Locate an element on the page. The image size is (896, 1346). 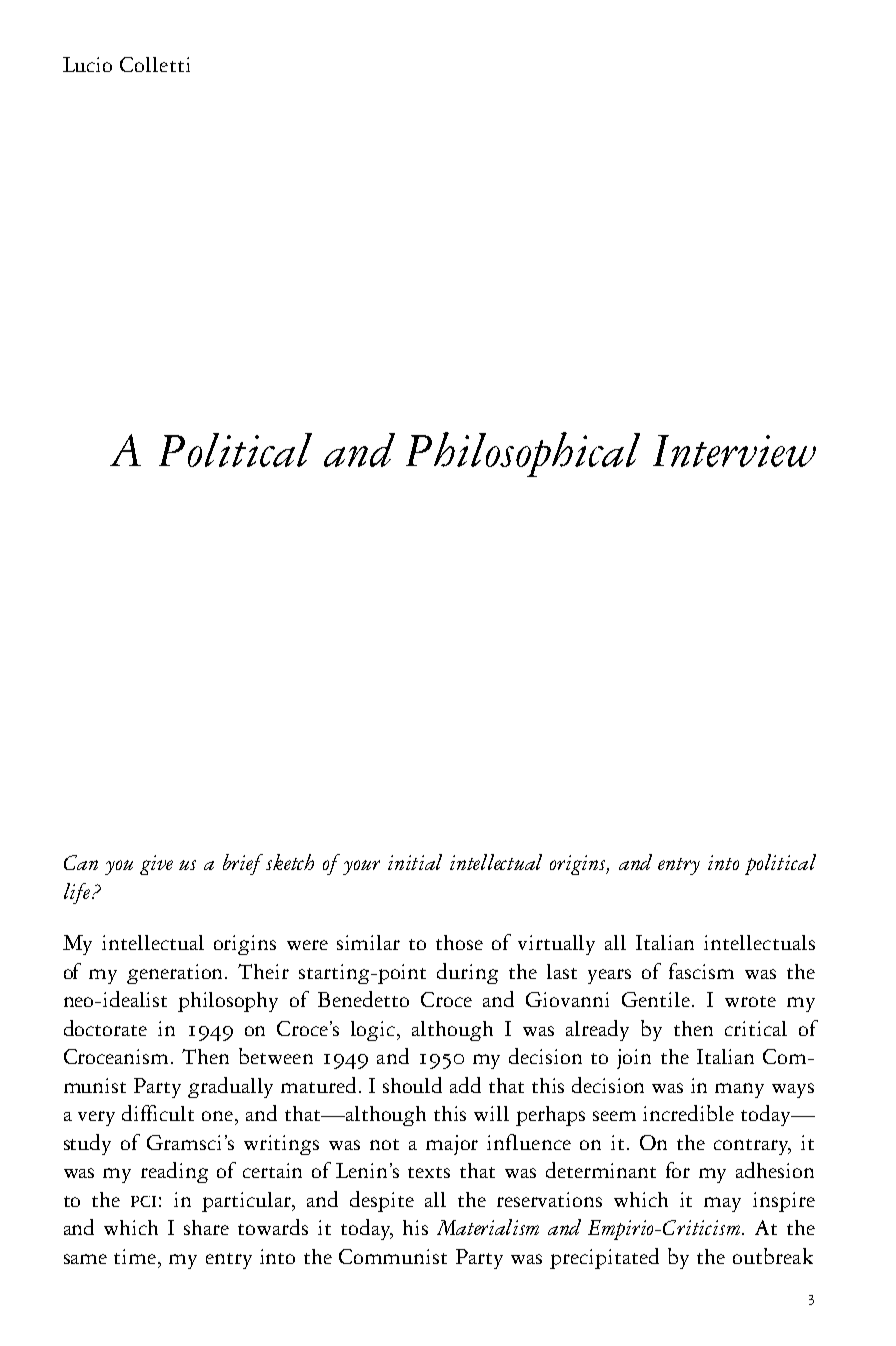
brief is located at coordinates (243, 864).
